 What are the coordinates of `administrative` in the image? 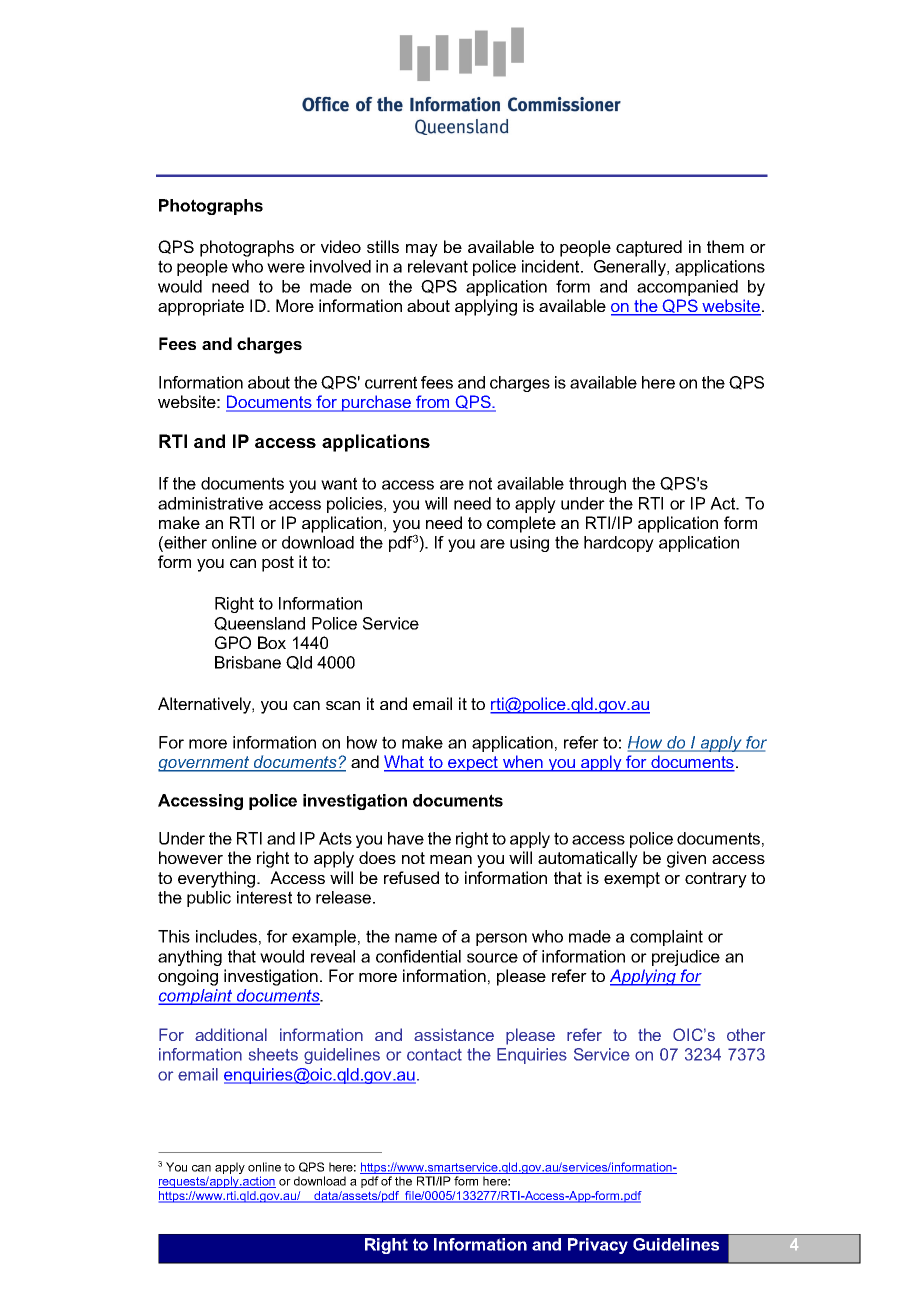 It's located at (210, 503).
